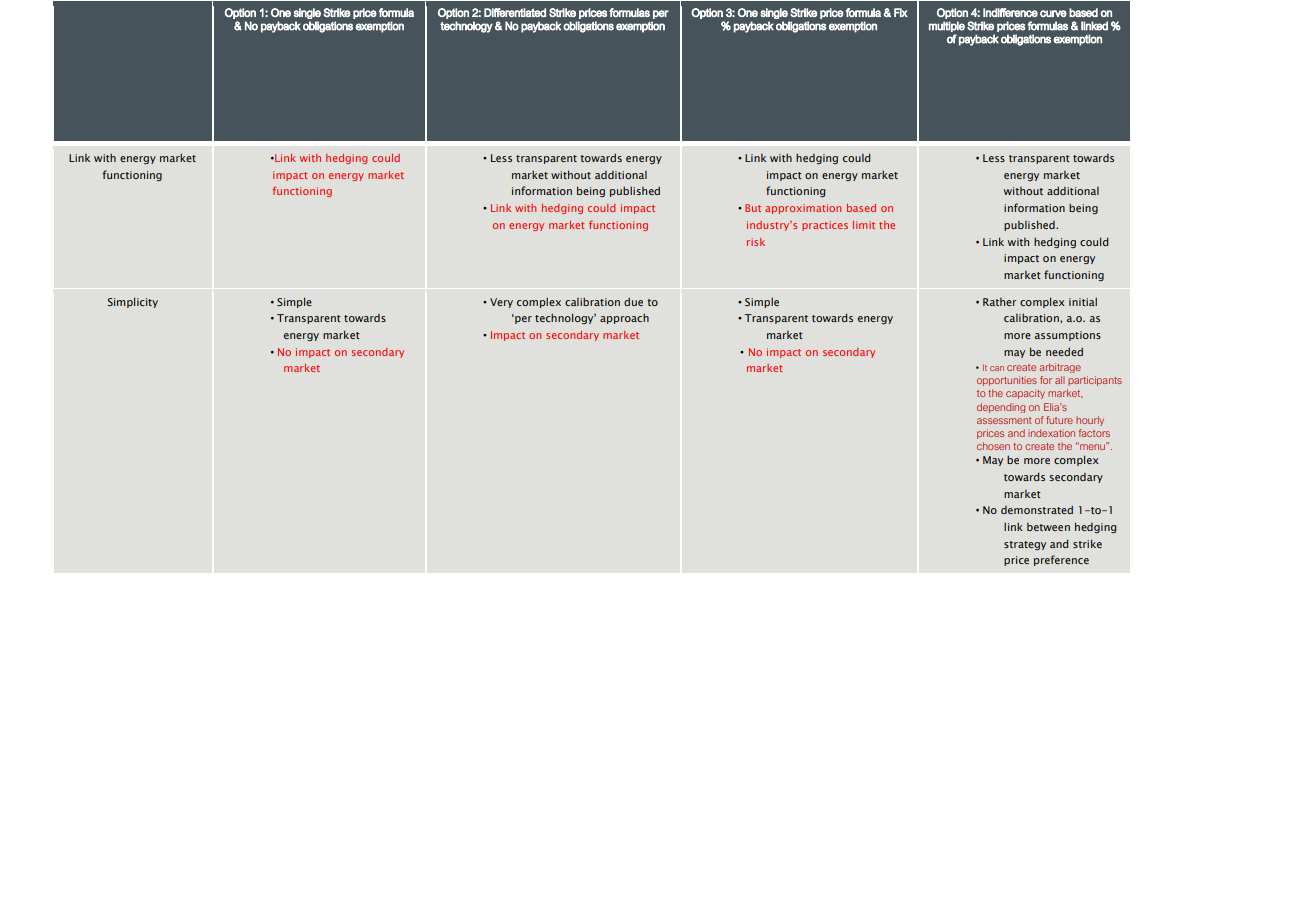 This document has width=1308, height=924. I want to click on due, so click(633, 302).
